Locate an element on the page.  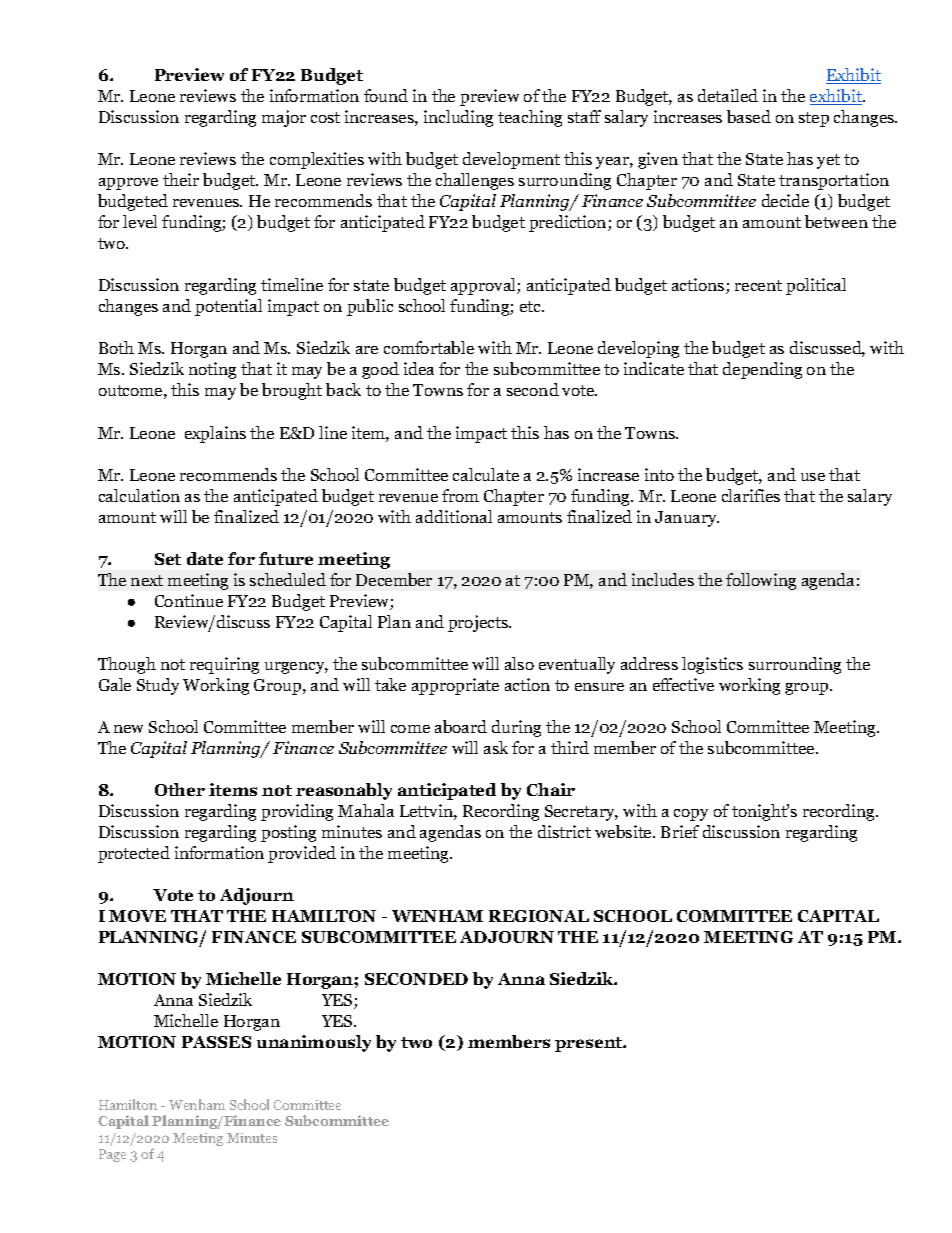
depending is located at coordinates (762, 370).
